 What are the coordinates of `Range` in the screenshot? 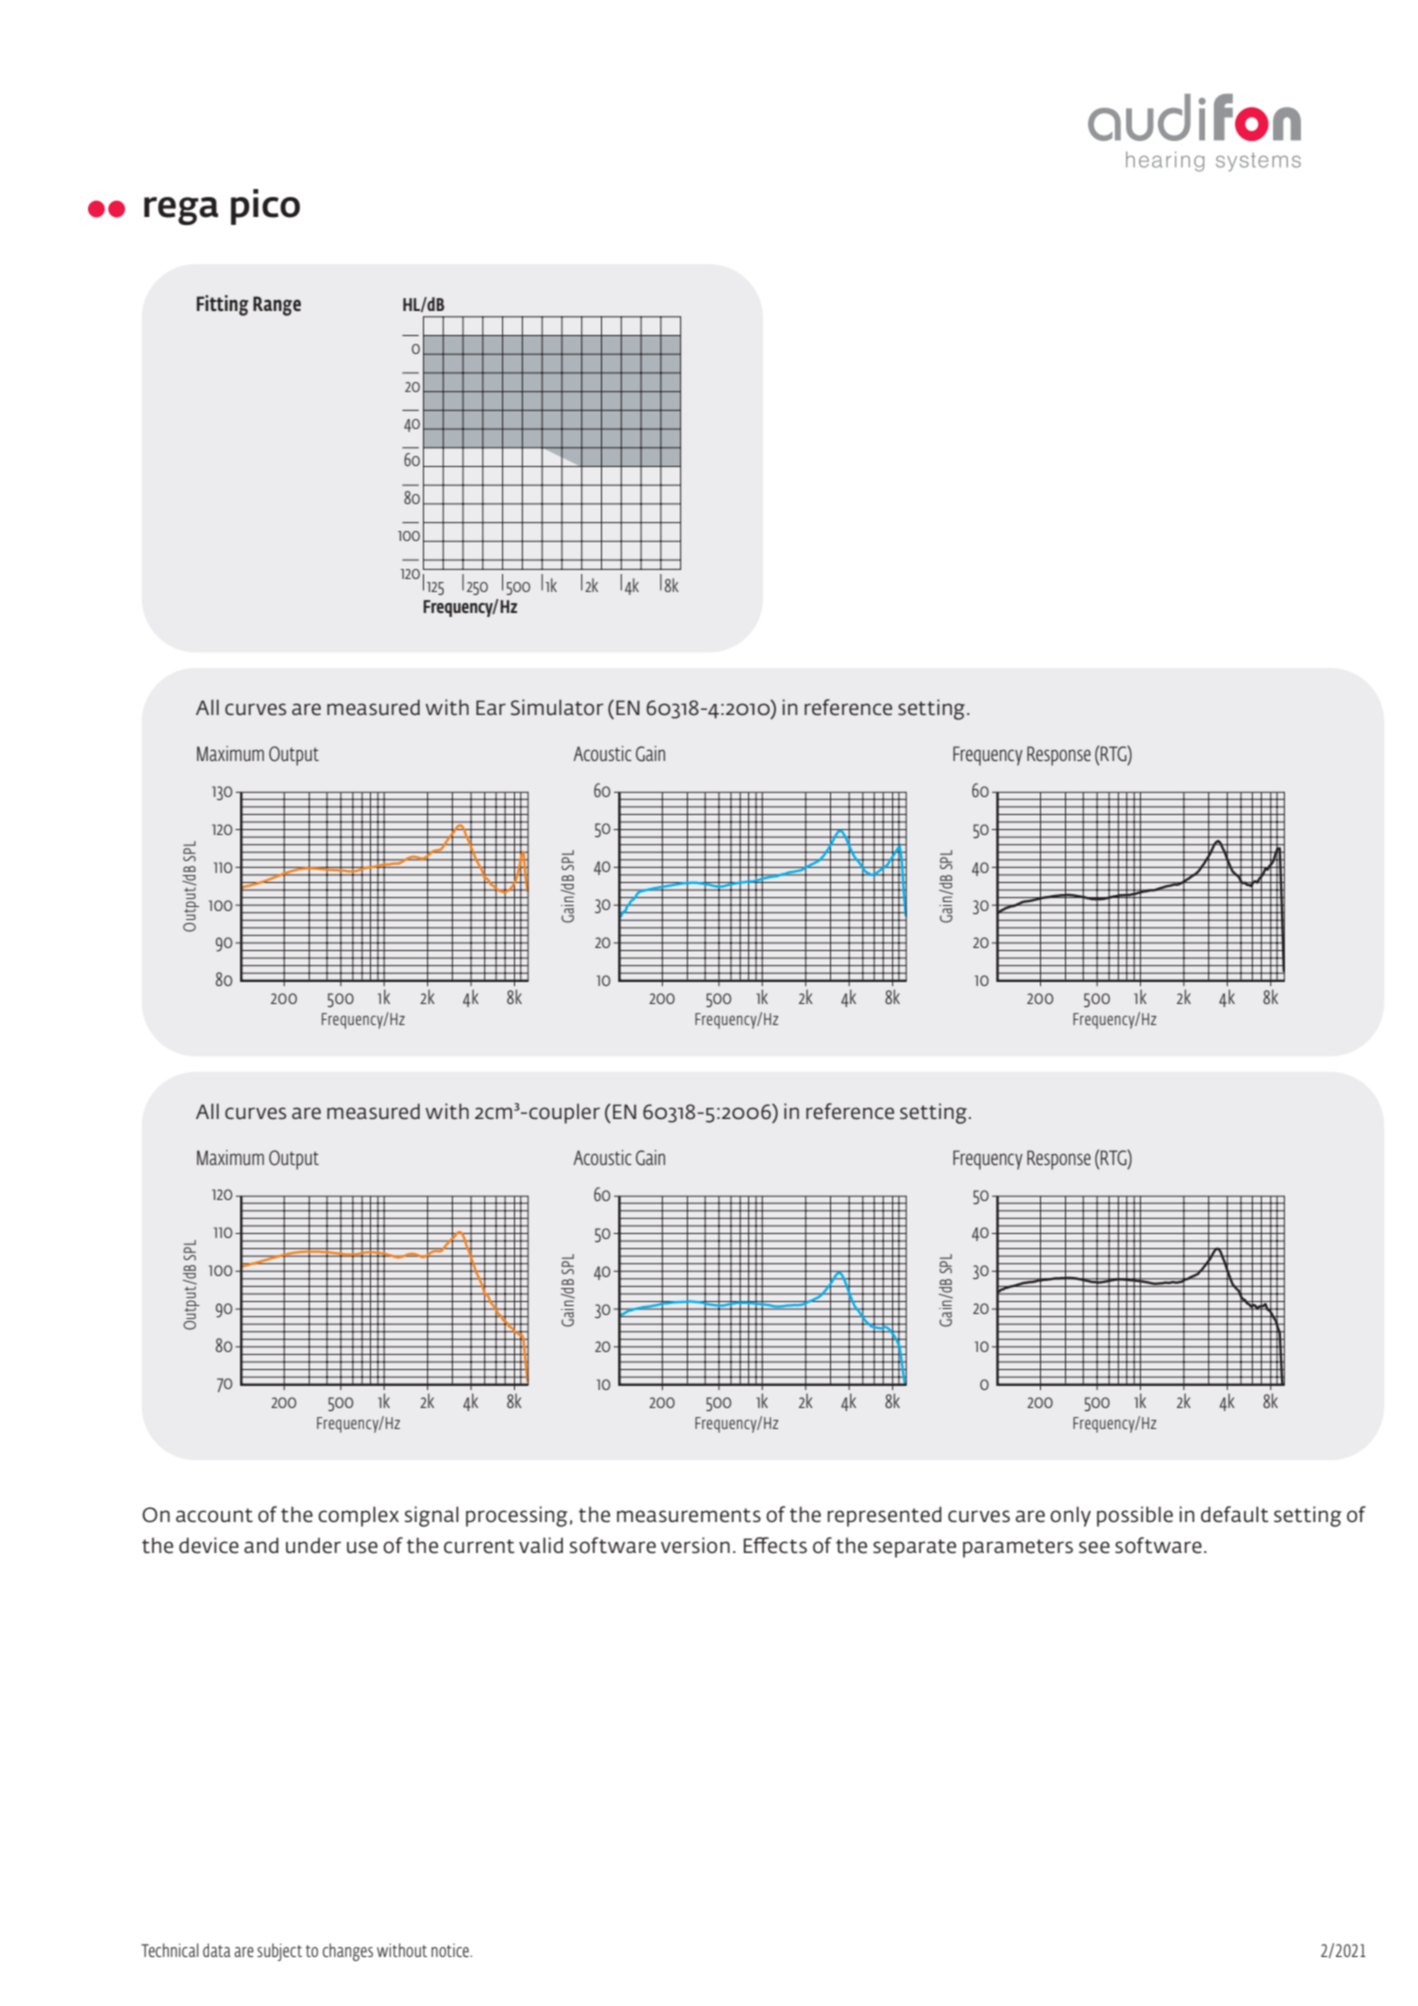 It's located at (277, 306).
